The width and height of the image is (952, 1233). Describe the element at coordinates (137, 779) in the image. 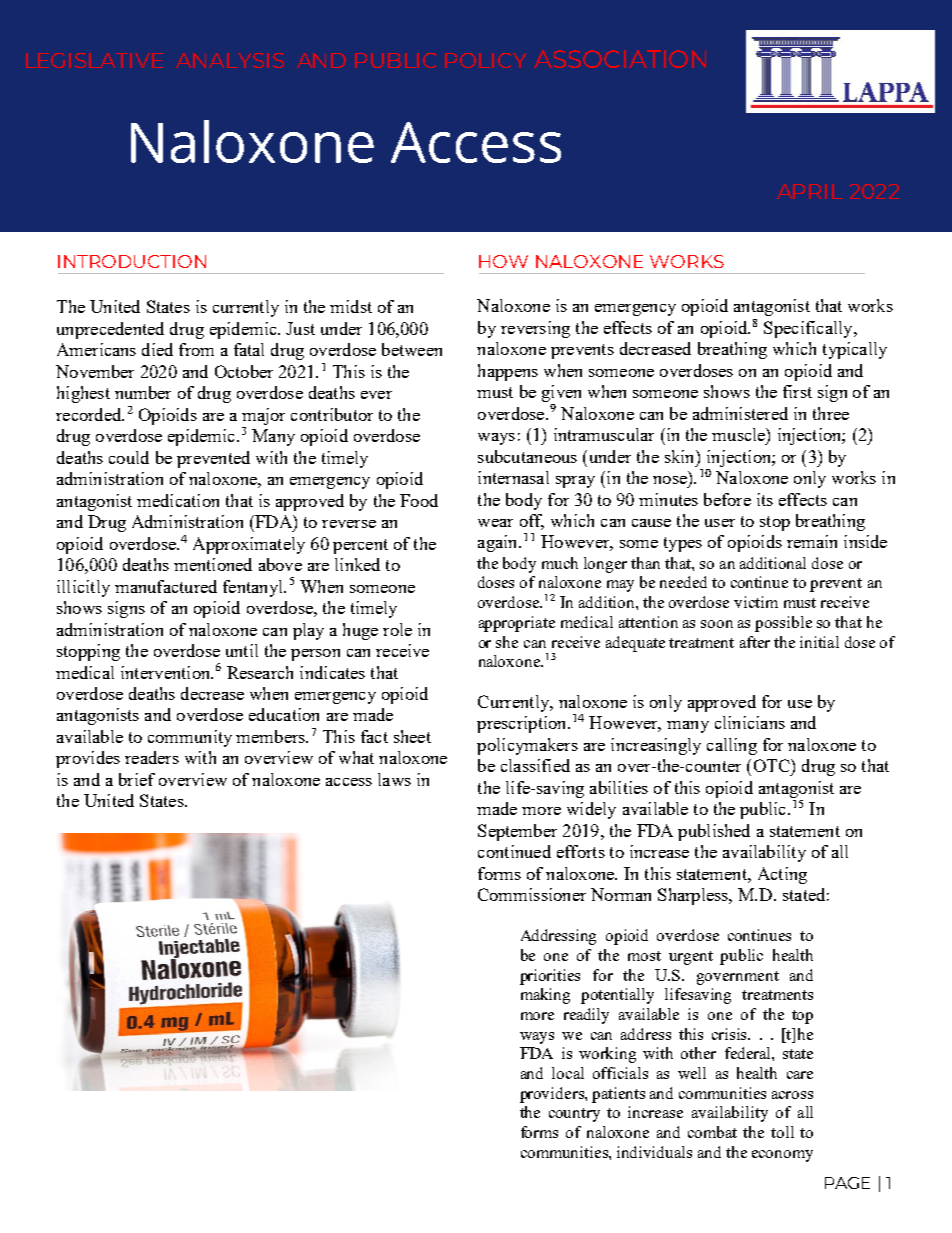

I see `brief` at that location.
